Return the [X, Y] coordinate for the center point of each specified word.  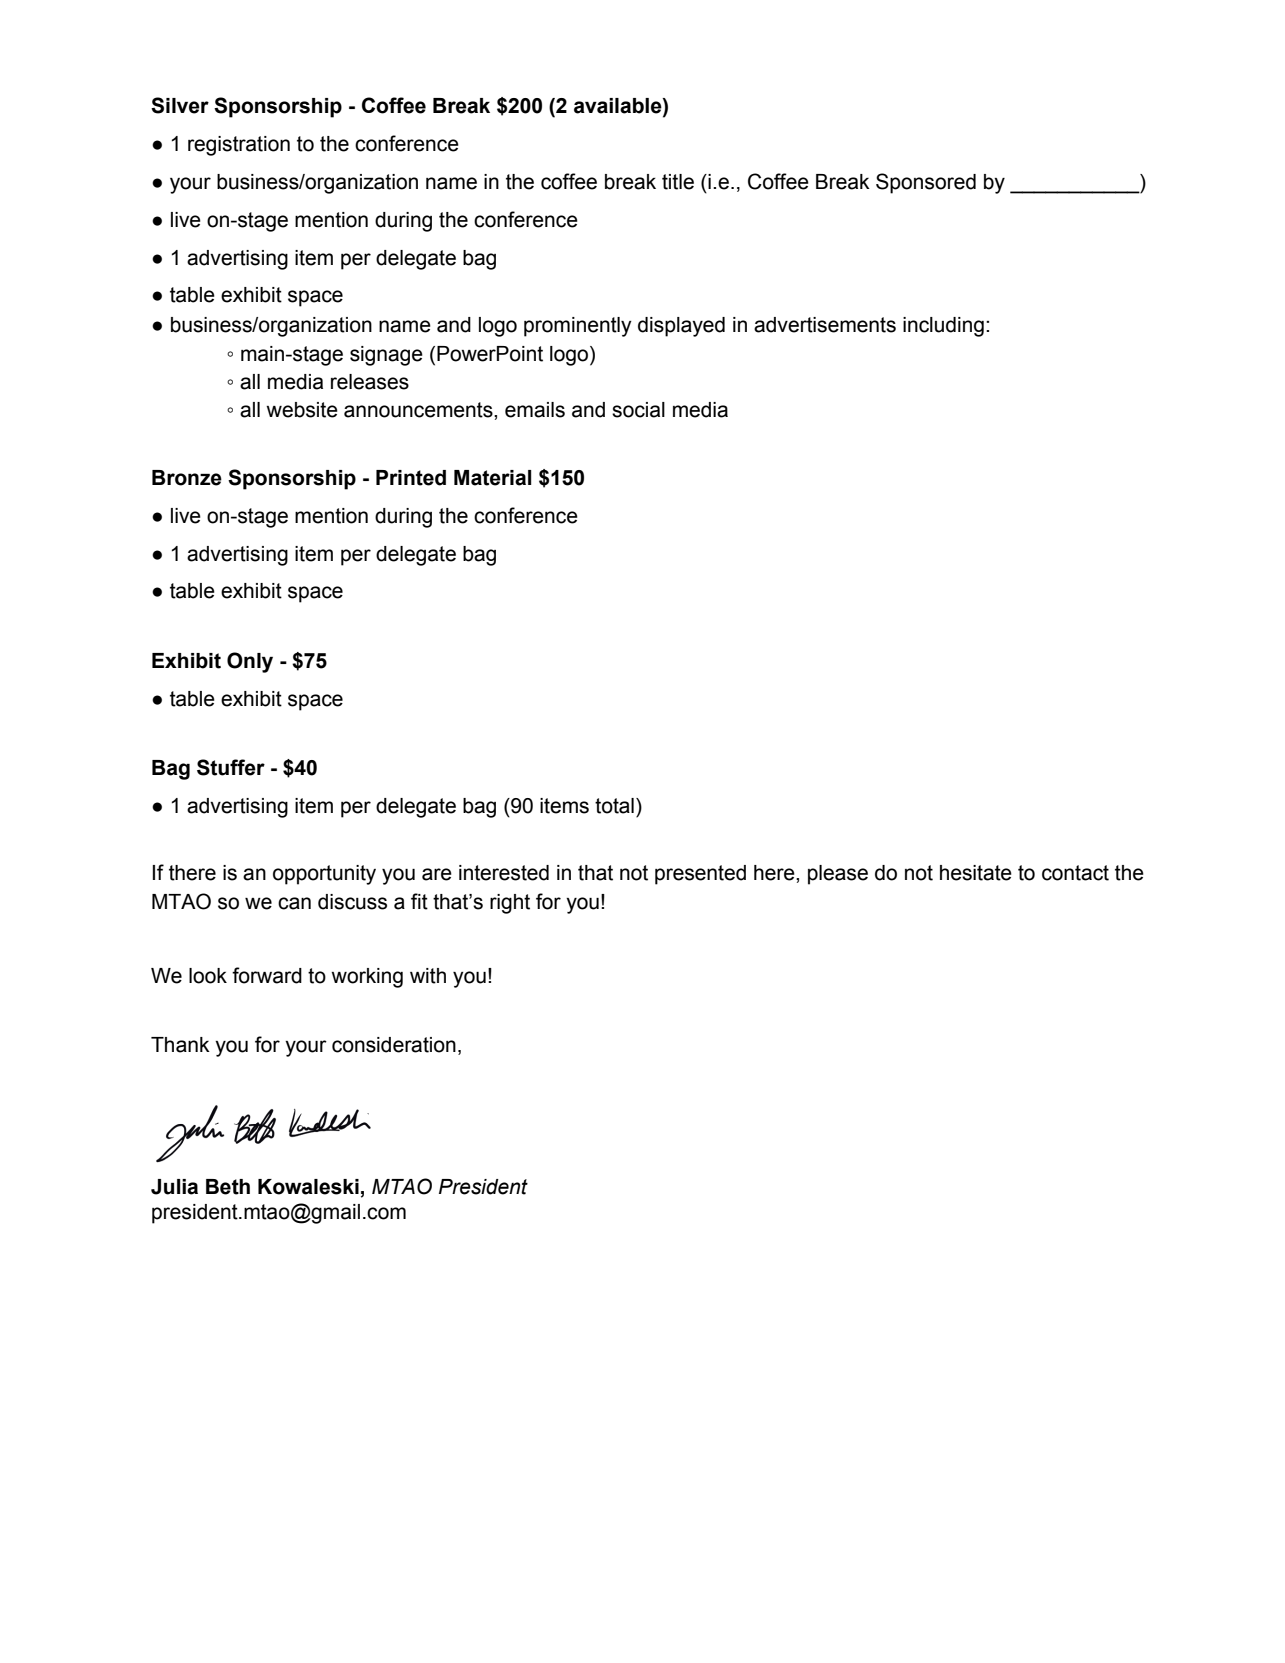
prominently [578, 327]
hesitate [976, 873]
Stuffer [231, 767]
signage [386, 356]
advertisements [825, 325]
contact [1075, 873]
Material [492, 478]
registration [239, 146]
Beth [228, 1187]
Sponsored [926, 183]
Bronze [187, 478]
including [943, 327]
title [678, 182]
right [510, 904]
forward [267, 975]
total [614, 806]
